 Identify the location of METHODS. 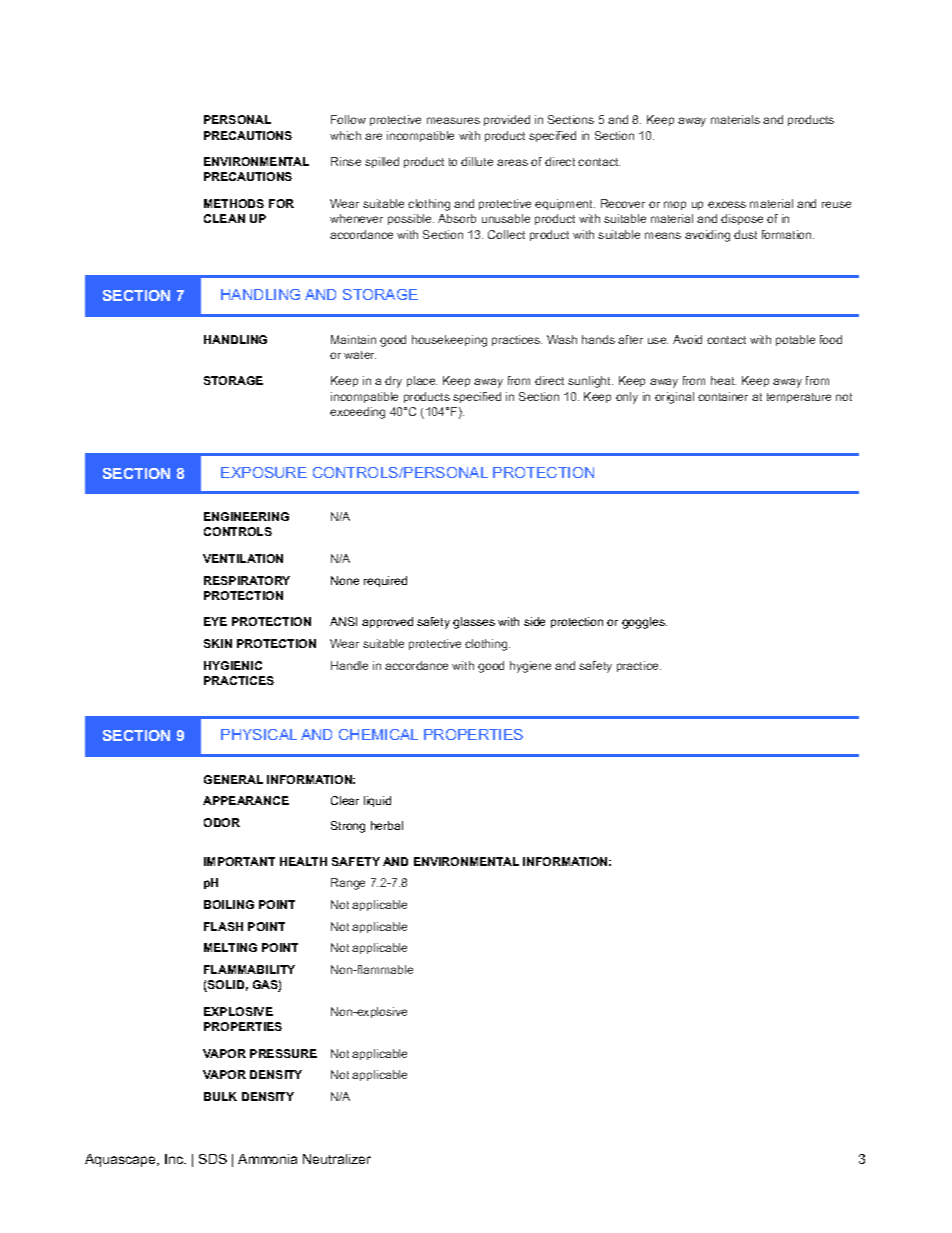
(234, 203).
